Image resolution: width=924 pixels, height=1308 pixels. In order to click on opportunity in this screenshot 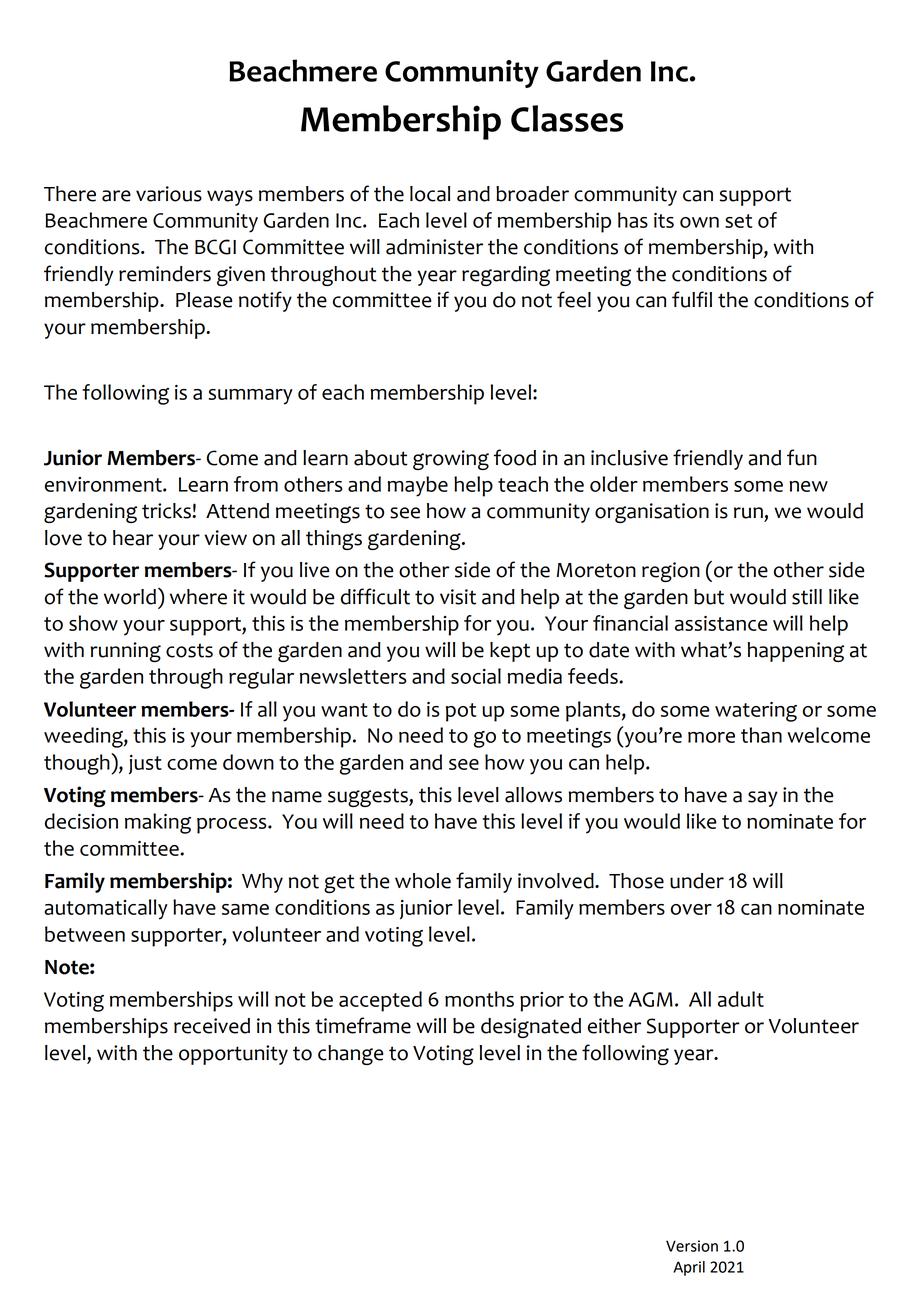, I will do `click(233, 1055)`.
